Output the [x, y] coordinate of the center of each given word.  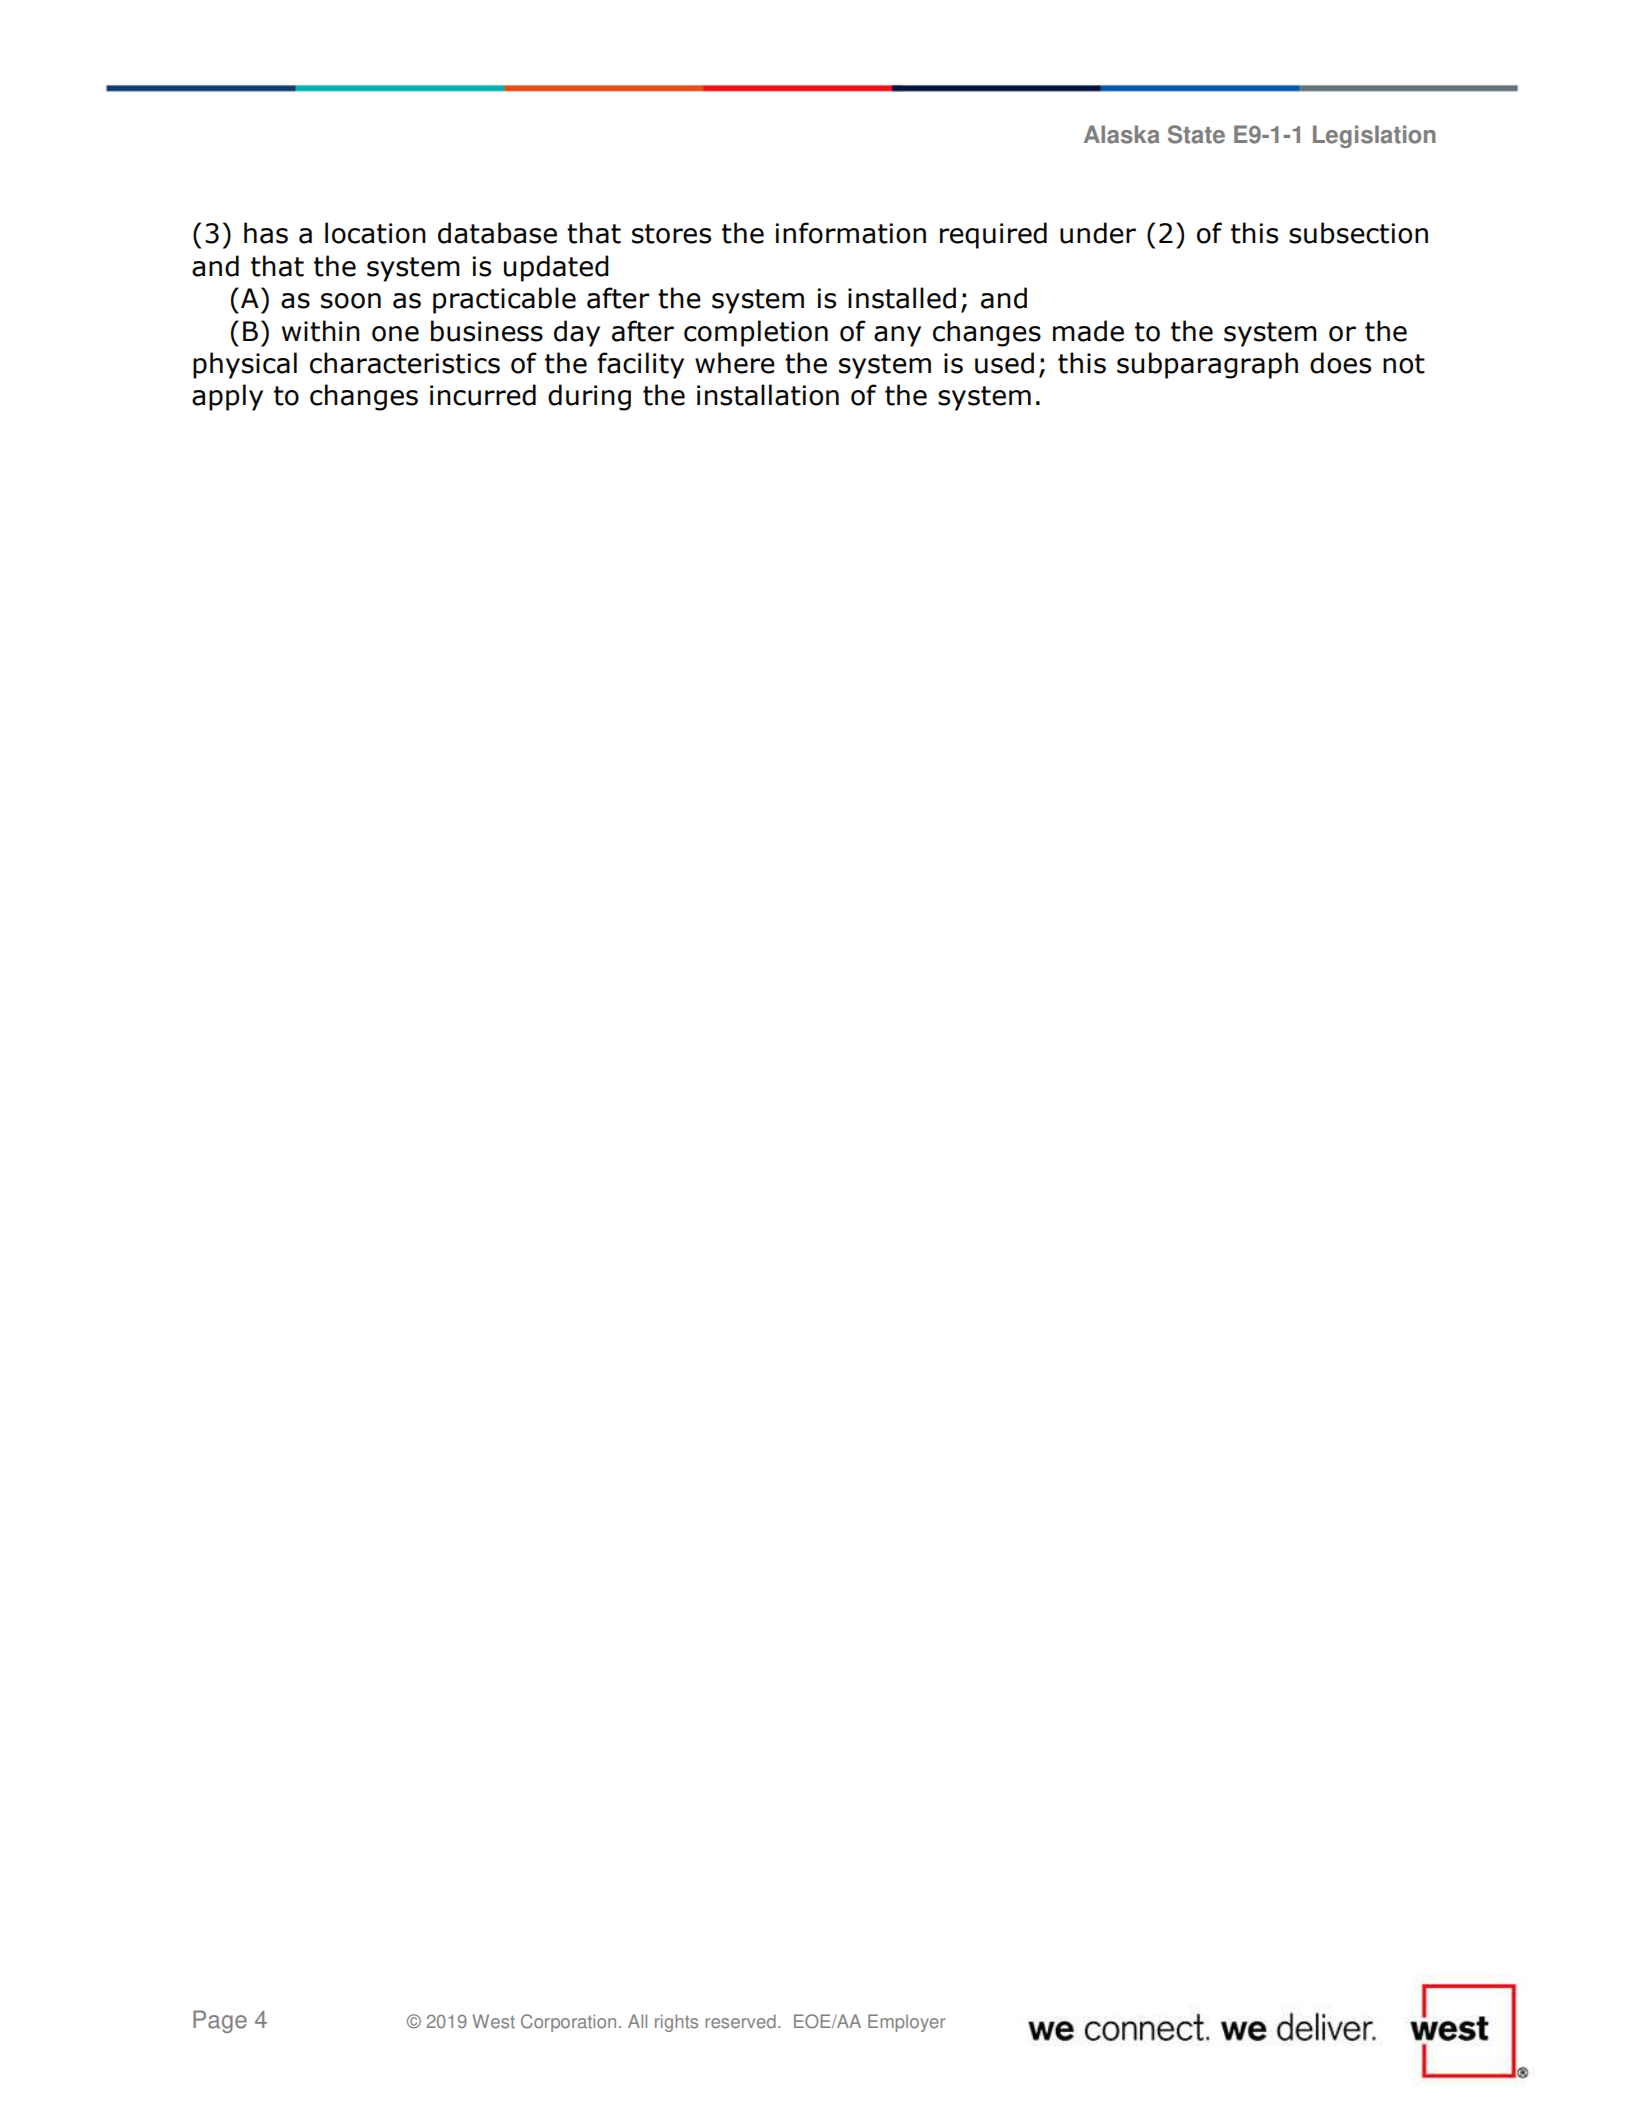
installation [768, 395]
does [1340, 363]
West [493, 2021]
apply [227, 397]
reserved [740, 2021]
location [375, 233]
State [1196, 134]
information [851, 233]
